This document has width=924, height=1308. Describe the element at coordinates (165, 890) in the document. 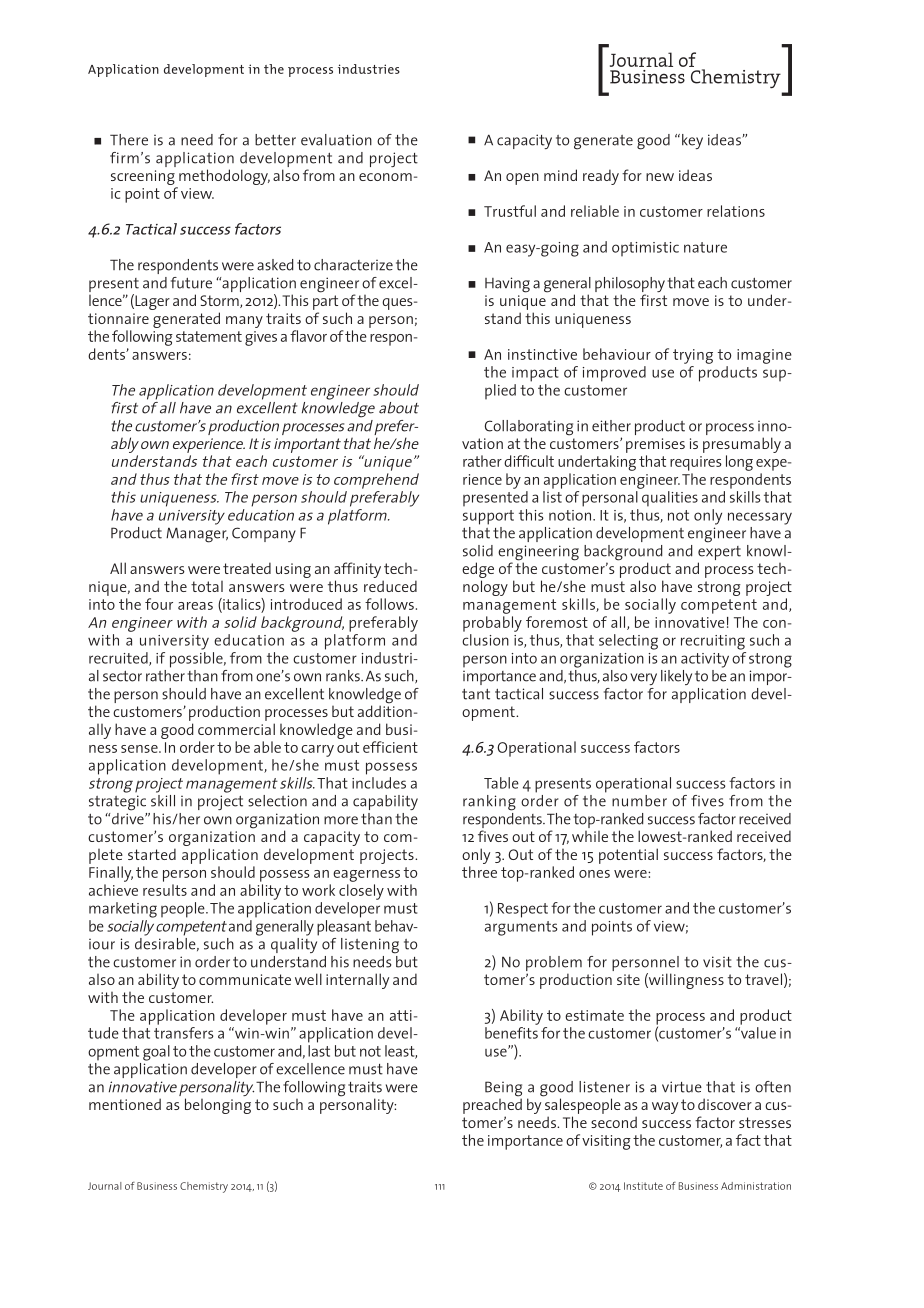

I see `results` at that location.
